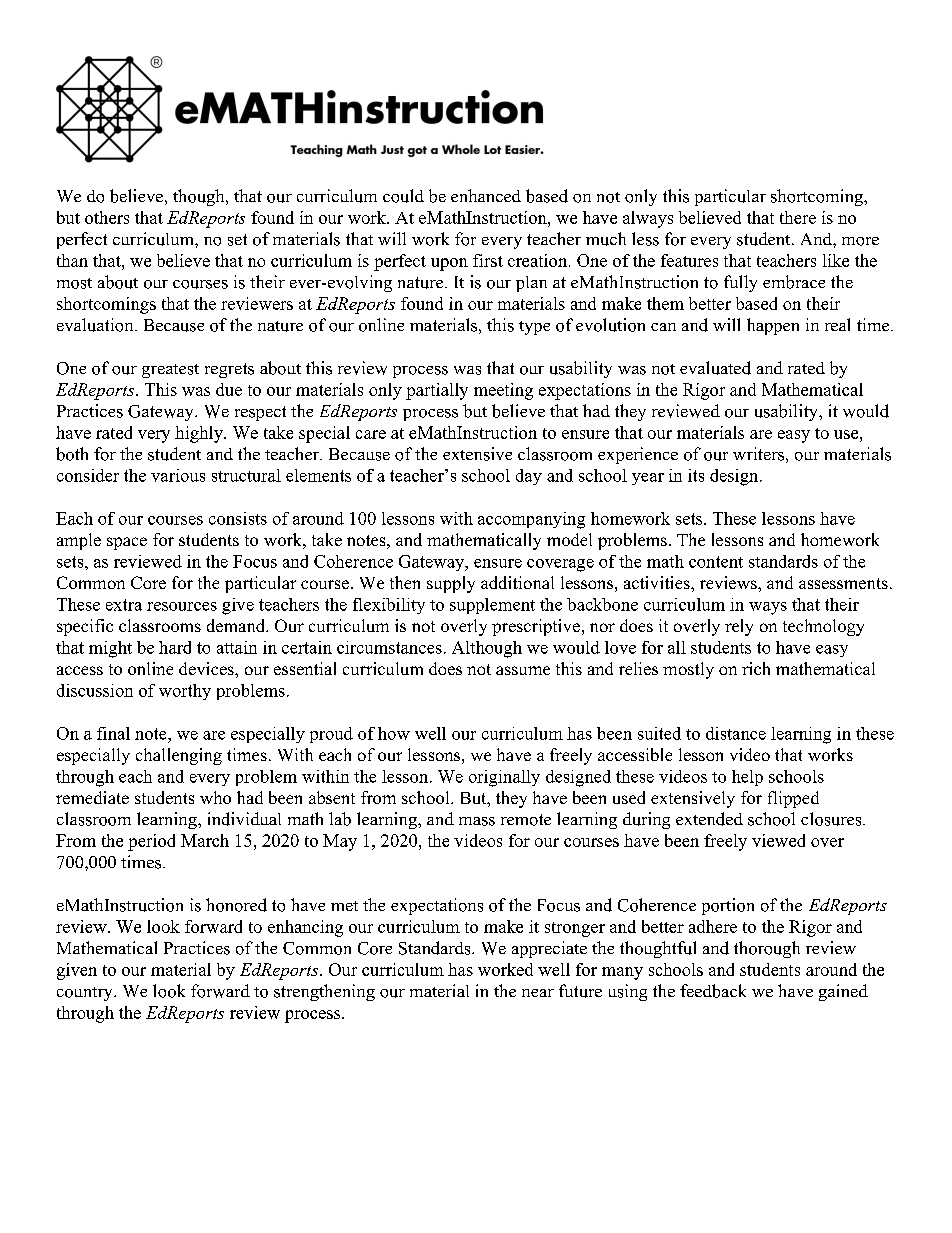 This document has height=1233, width=952. What do you see at coordinates (86, 994) in the document?
I see `country` at bounding box center [86, 994].
